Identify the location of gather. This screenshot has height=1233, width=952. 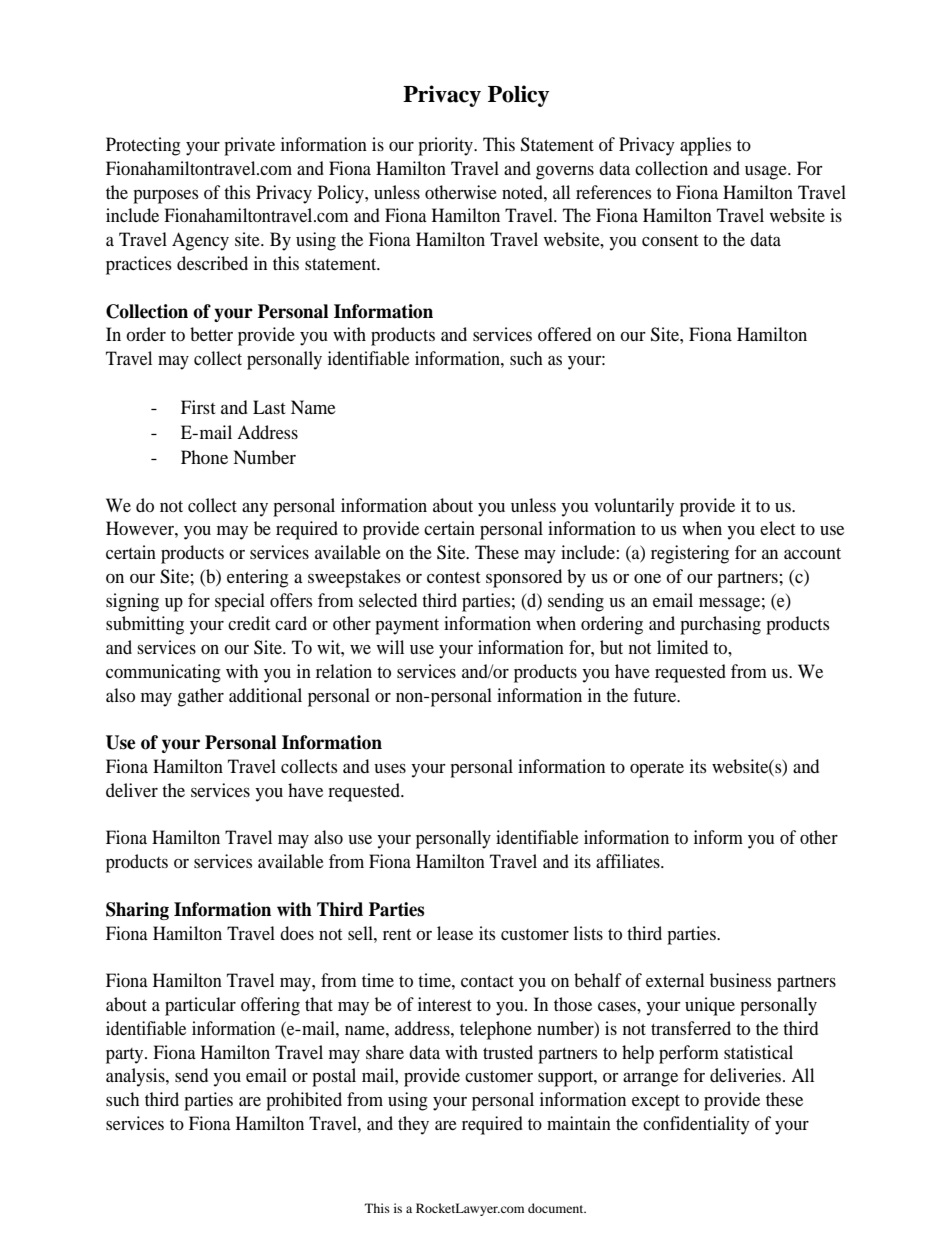
(200, 697).
